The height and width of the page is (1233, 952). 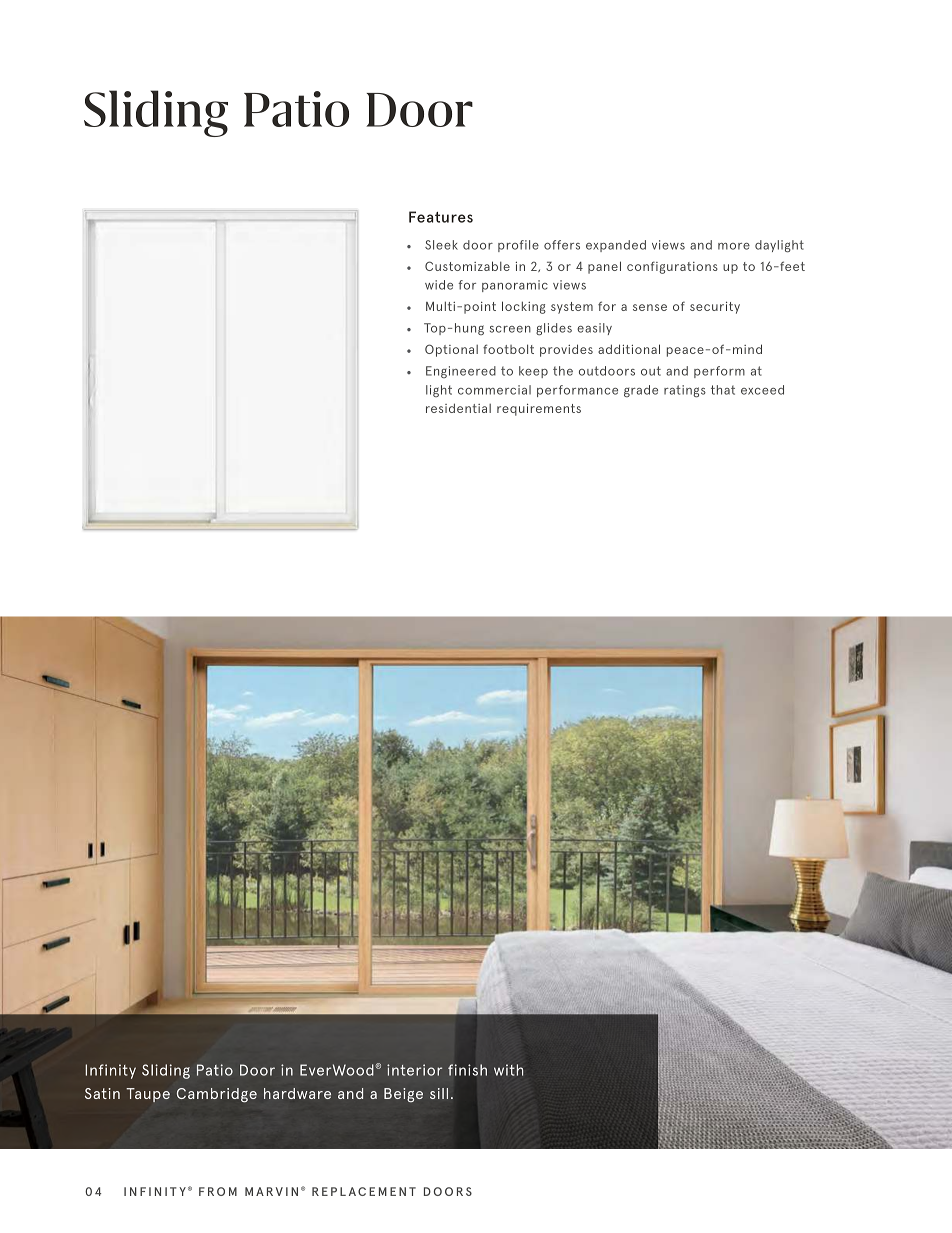 I want to click on Engineered, so click(x=461, y=372).
